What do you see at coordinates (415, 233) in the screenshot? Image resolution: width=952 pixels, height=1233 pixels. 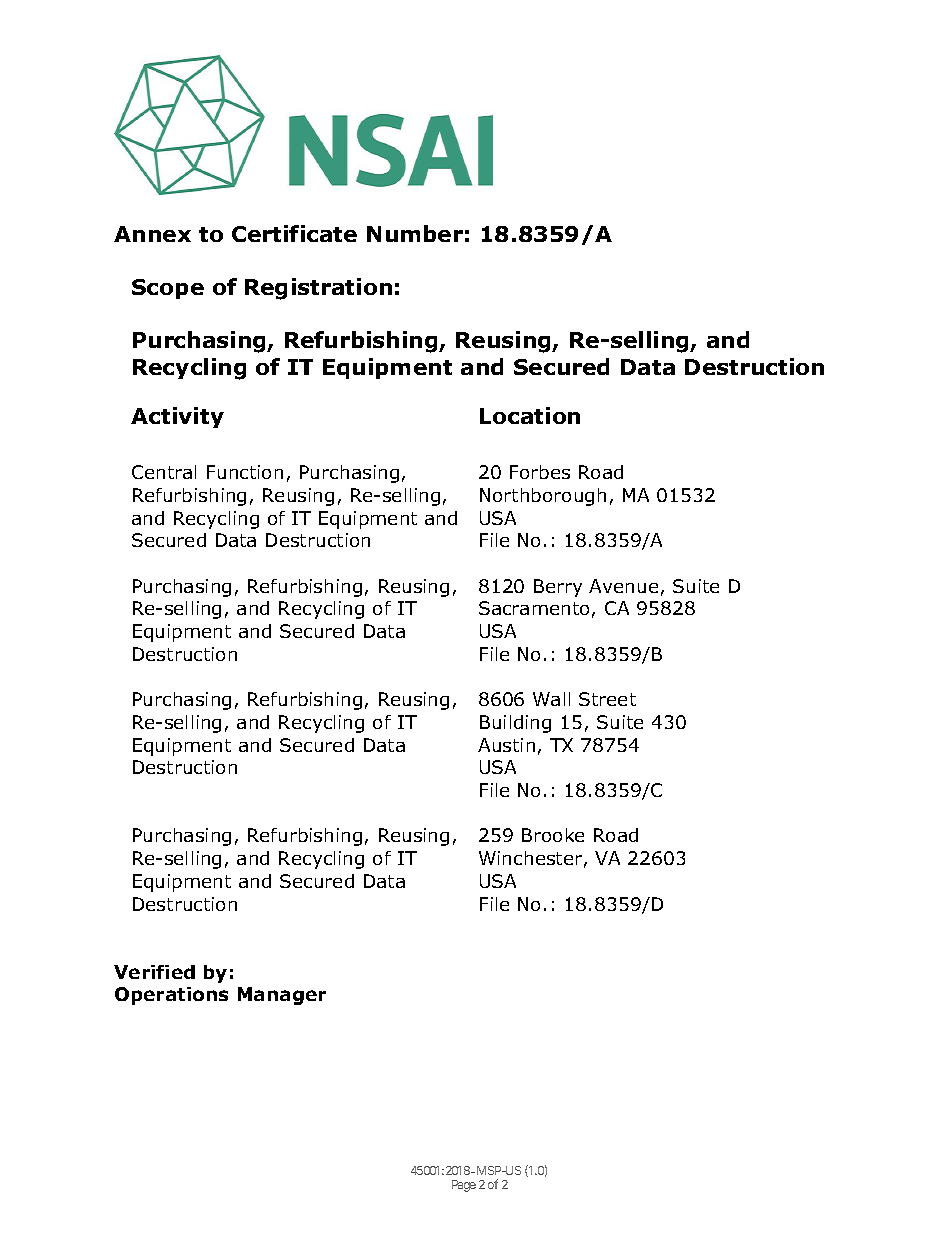 I see `Number` at bounding box center [415, 233].
